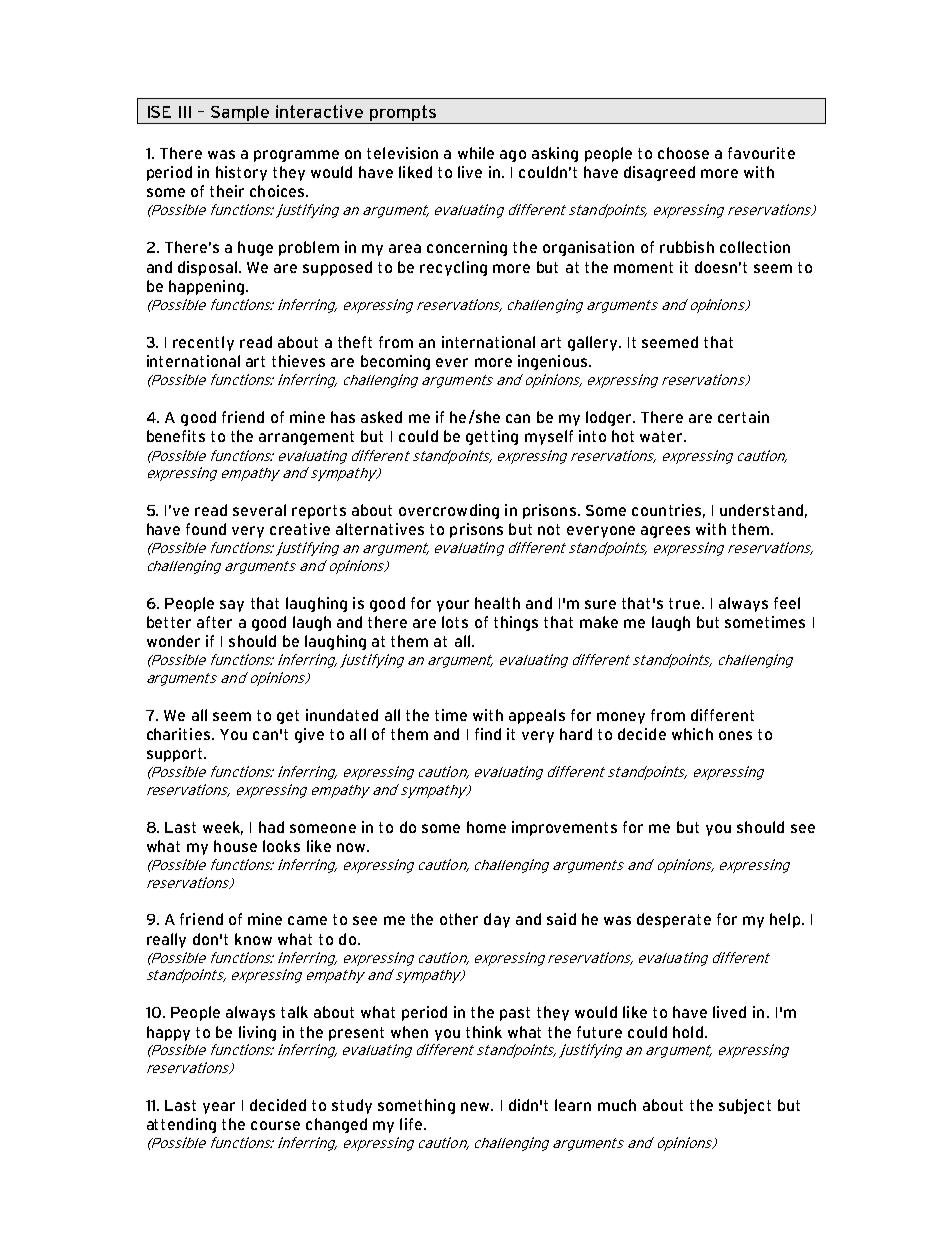 Image resolution: width=952 pixels, height=1233 pixels. Describe the element at coordinates (492, 437) in the document. I see `getting` at that location.
